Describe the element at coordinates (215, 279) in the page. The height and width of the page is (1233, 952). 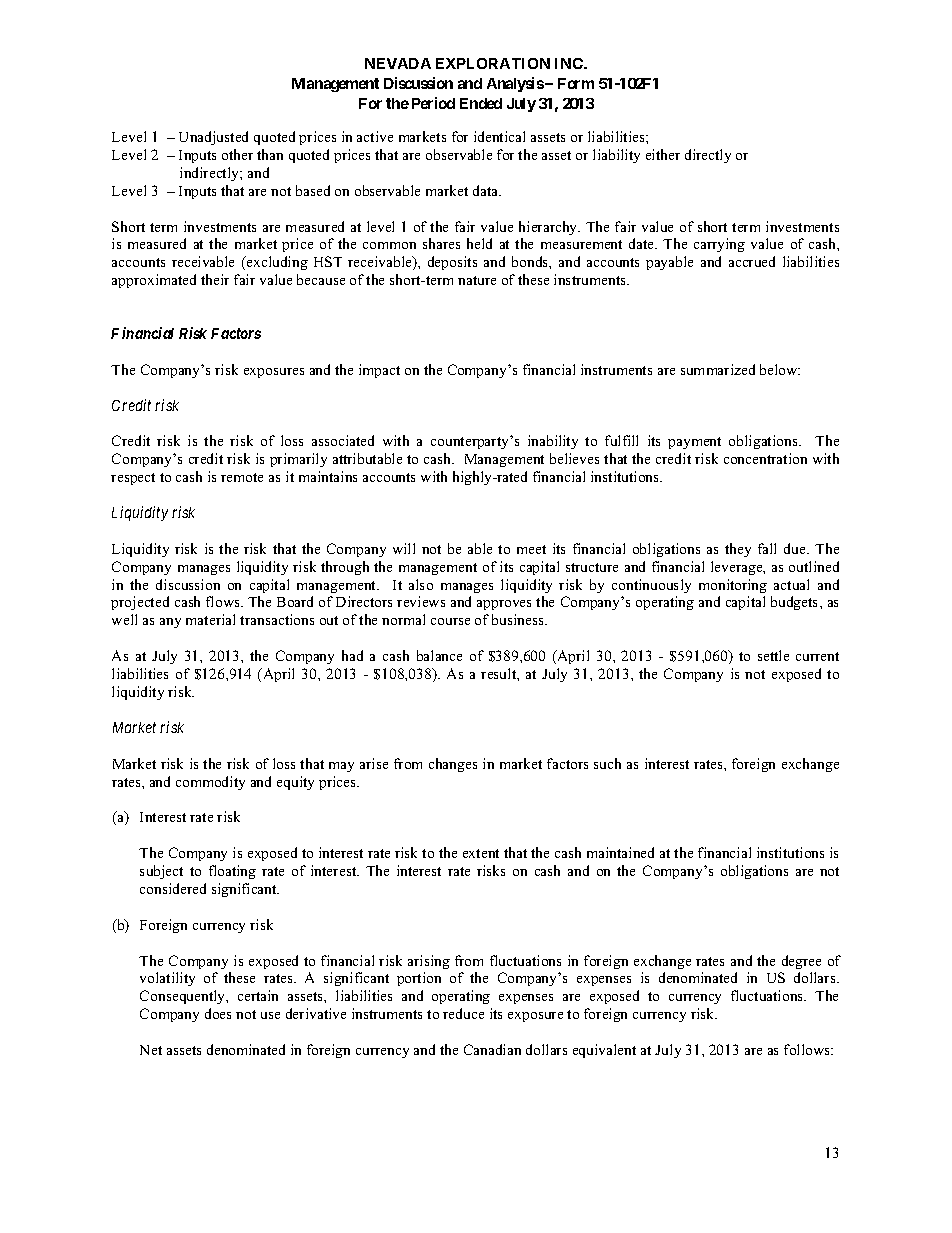
I see `their` at that location.
